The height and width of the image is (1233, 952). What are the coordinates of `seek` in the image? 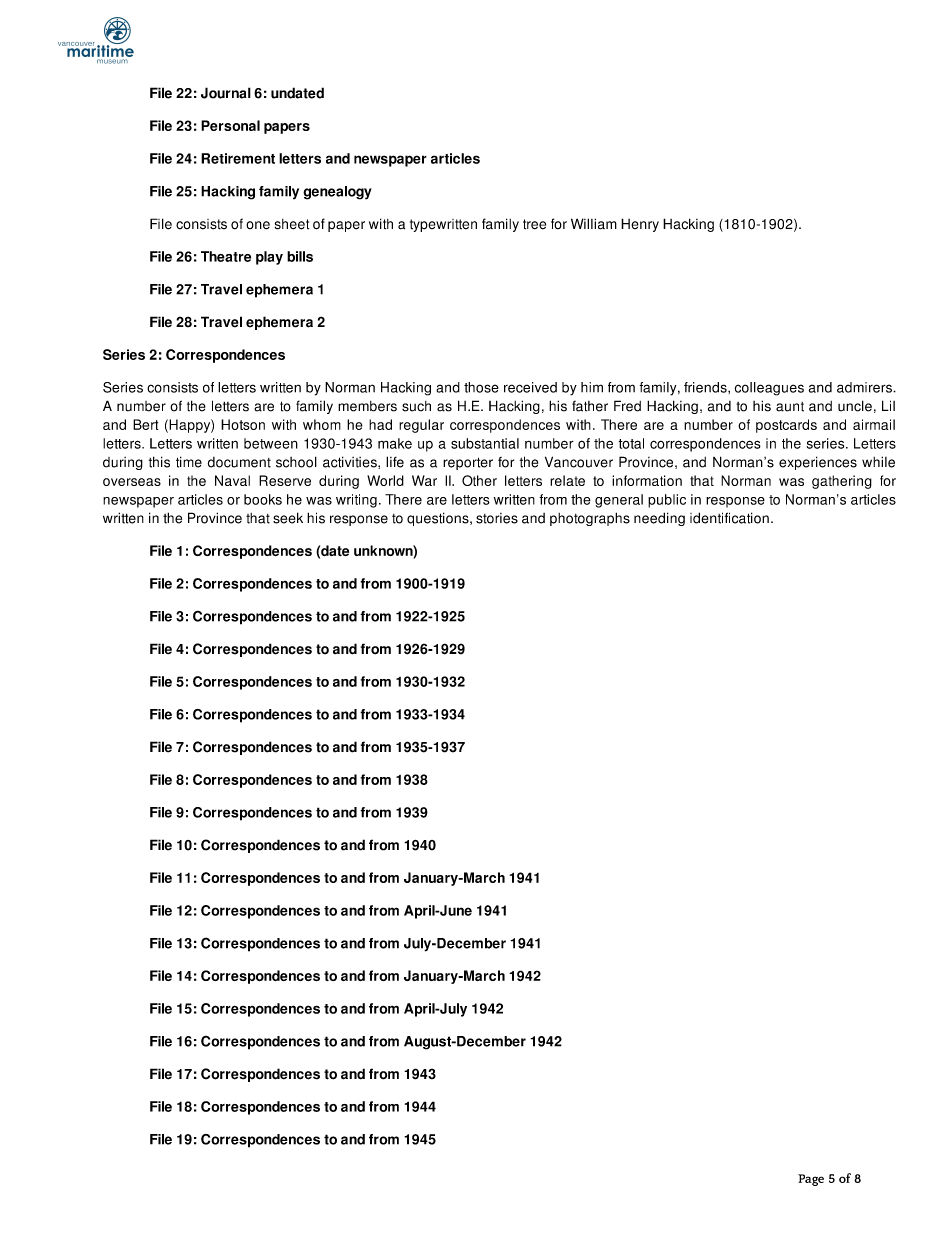 It's located at (288, 518).
